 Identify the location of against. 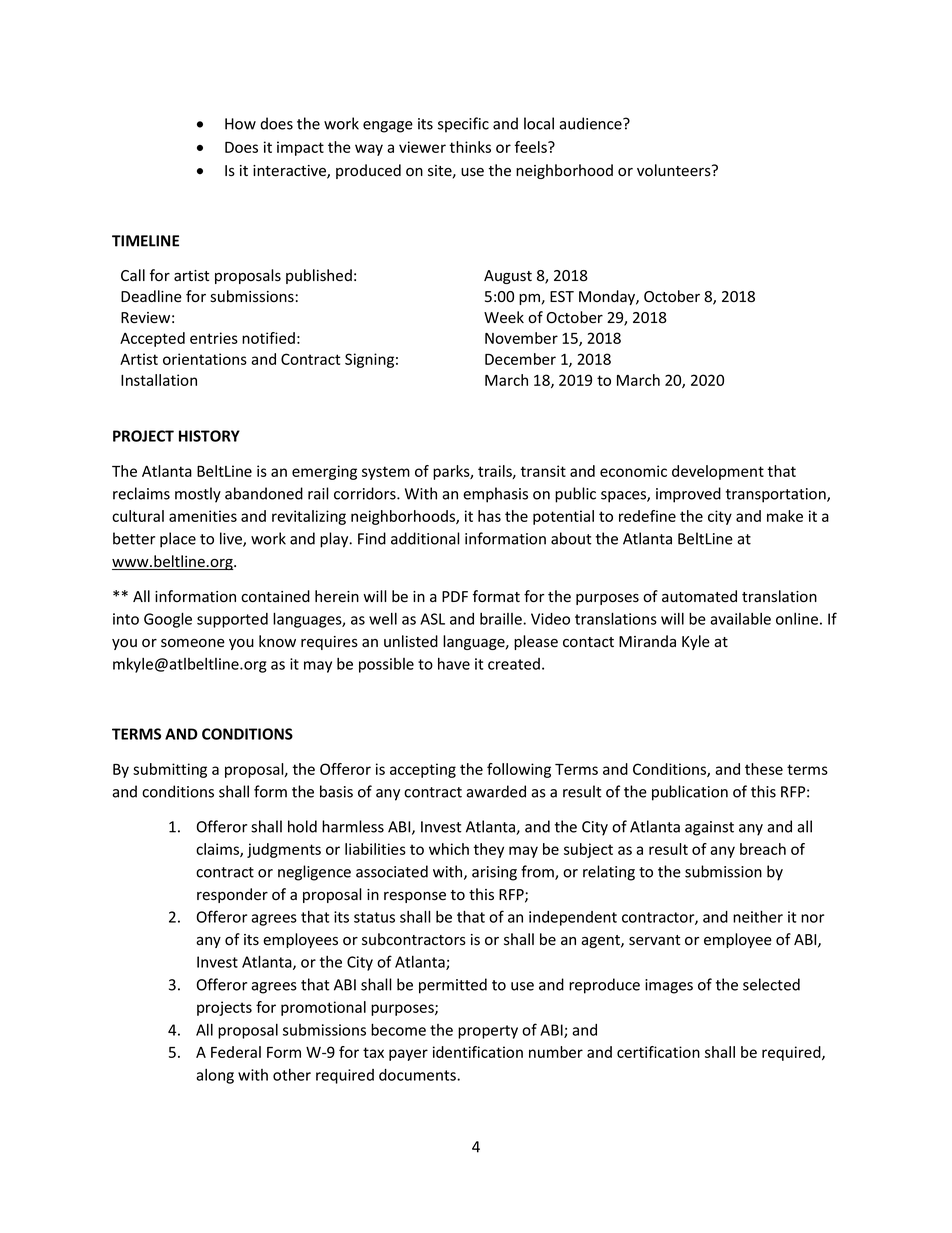
(709, 828).
